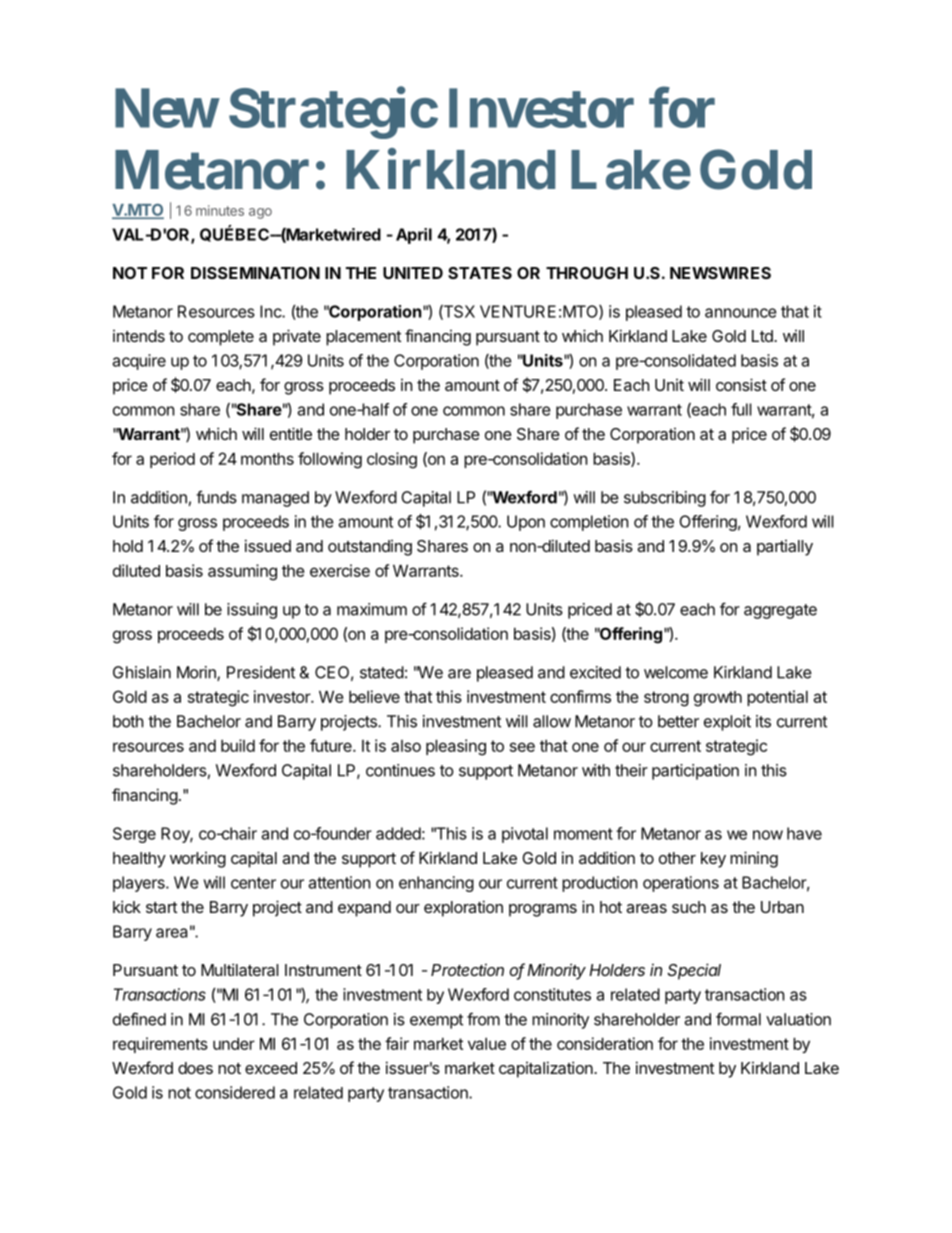 The height and width of the screenshot is (1233, 952). Describe the element at coordinates (720, 273) in the screenshot. I see `NEWSWIRES` at that location.
